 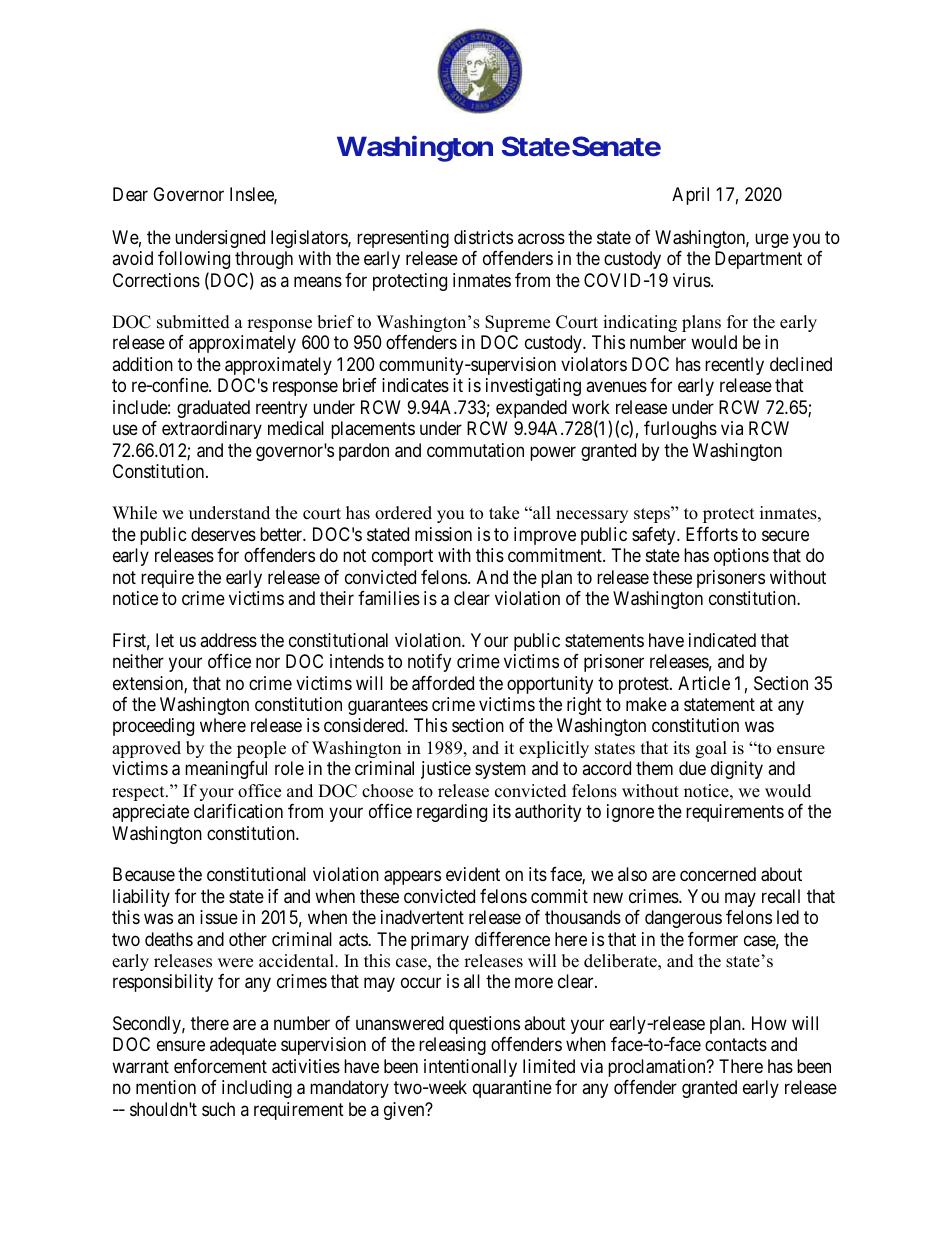 I want to click on address, so click(x=228, y=640).
